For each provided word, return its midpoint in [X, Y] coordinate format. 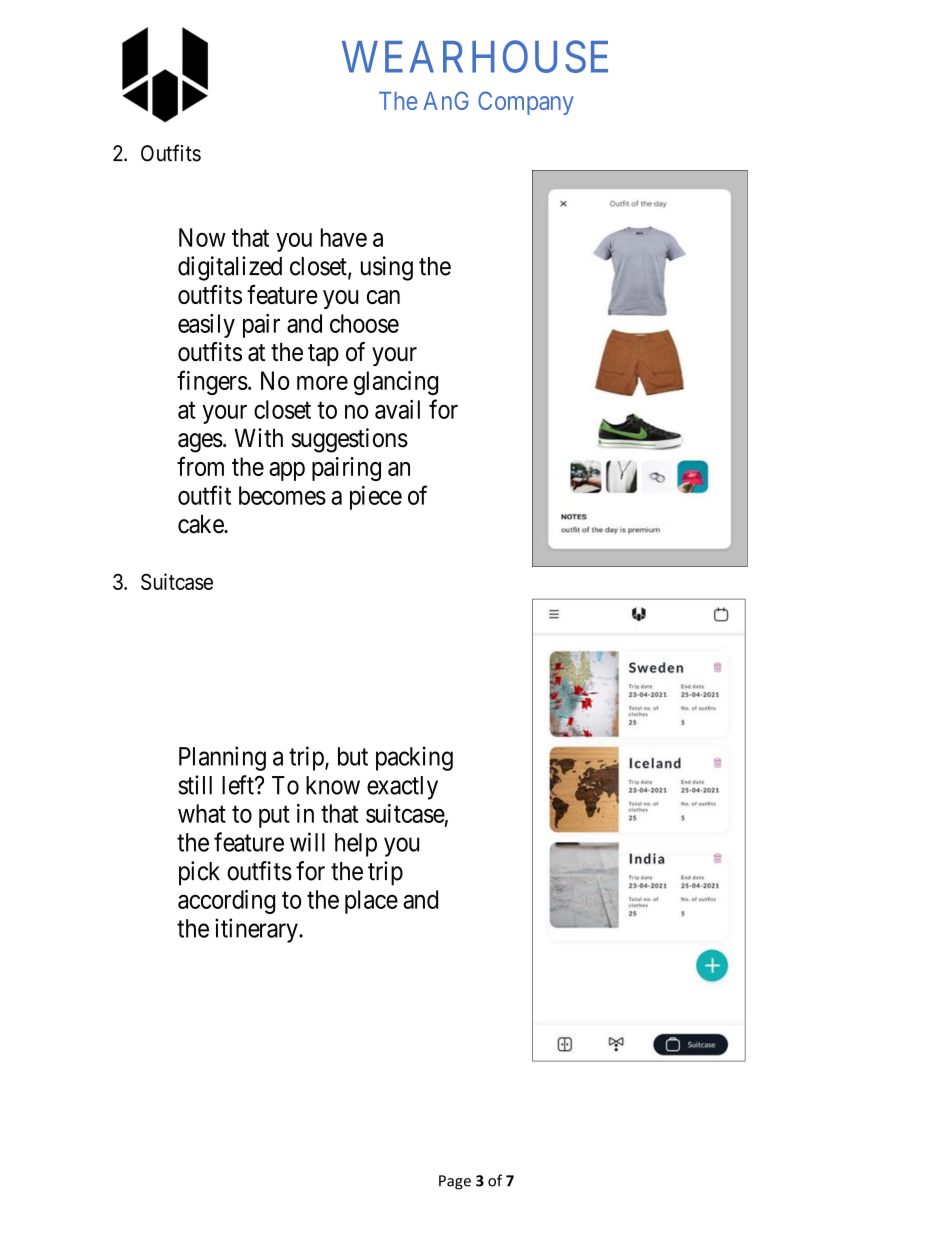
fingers [212, 382]
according [226, 902]
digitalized [230, 268]
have [344, 237]
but [353, 756]
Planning [222, 758]
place [371, 902]
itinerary [257, 930]
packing [414, 758]
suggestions [350, 440]
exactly [402, 788]
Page [455, 1182]
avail [397, 409]
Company [526, 103]
